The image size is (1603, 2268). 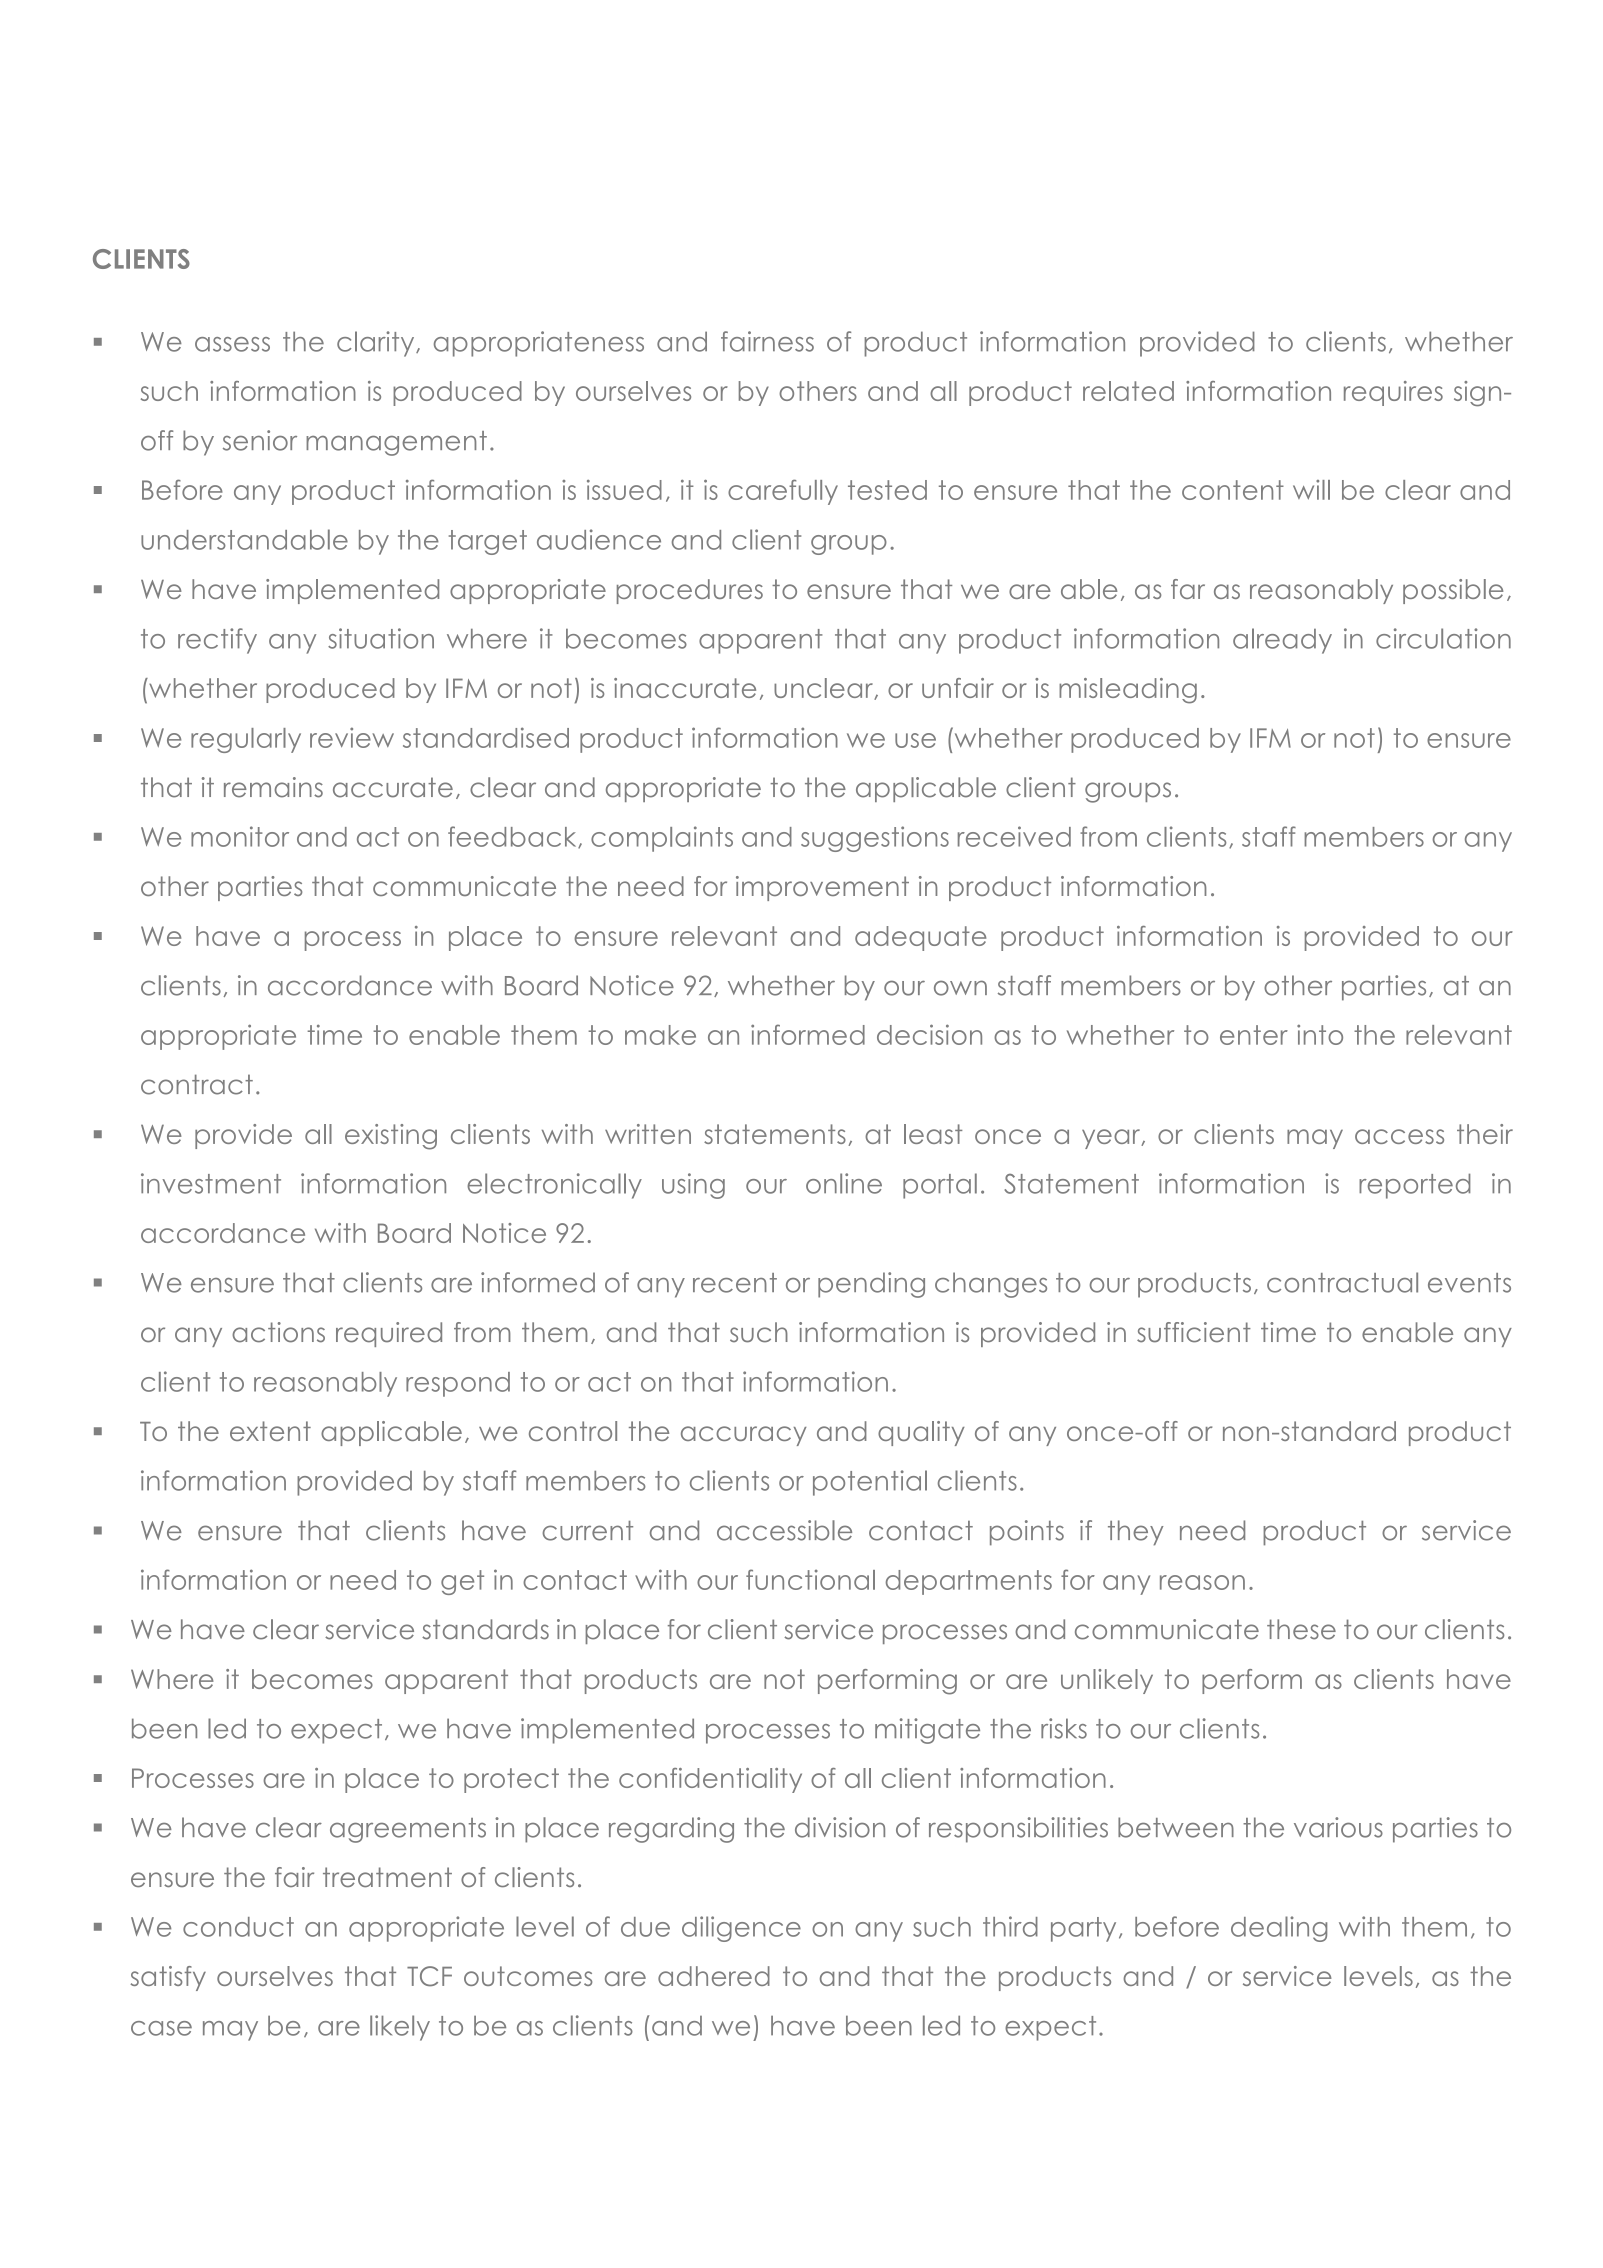 What do you see at coordinates (1194, 1332) in the document?
I see `sufficient` at bounding box center [1194, 1332].
